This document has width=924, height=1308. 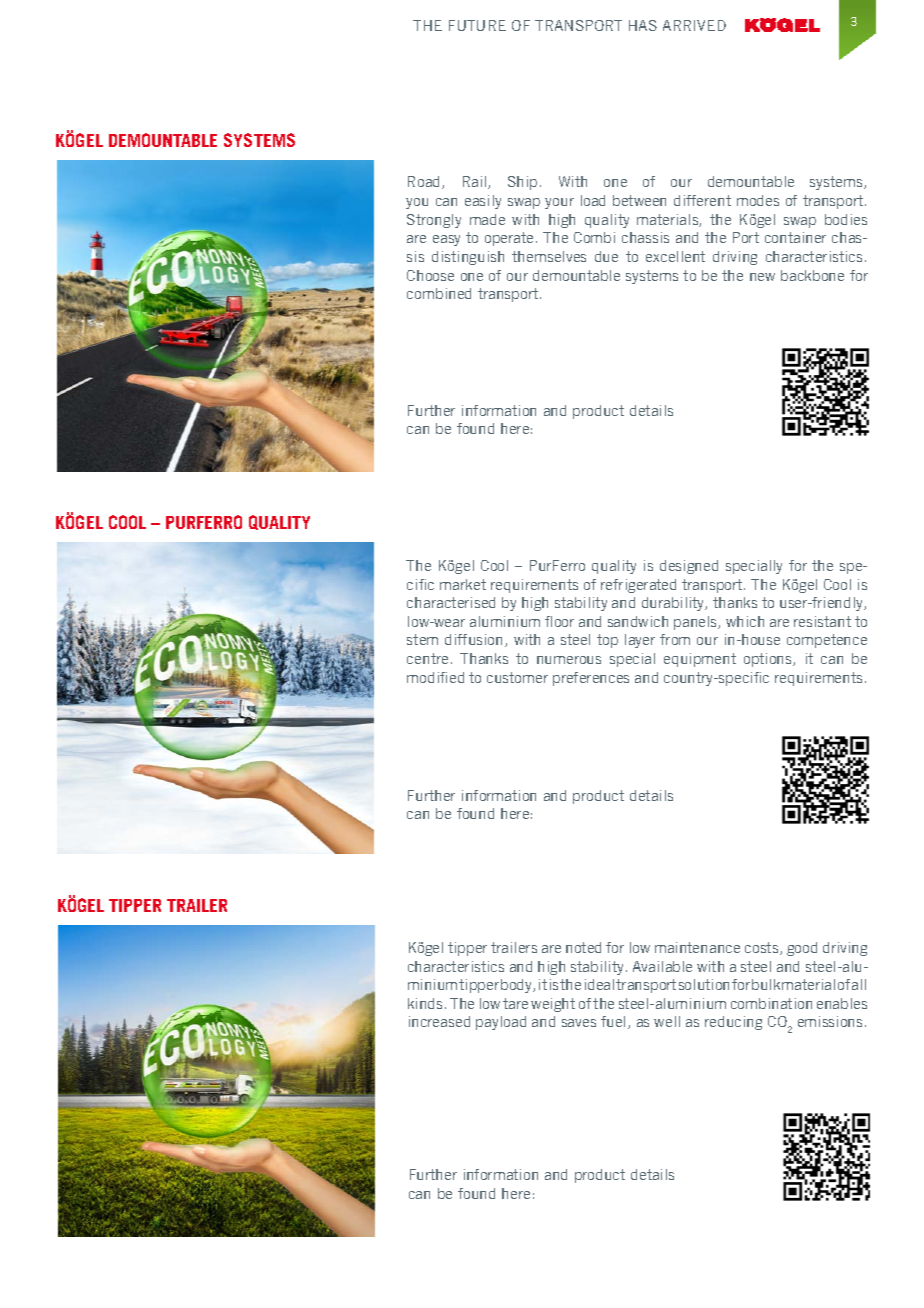 I want to click on options, so click(x=769, y=660).
